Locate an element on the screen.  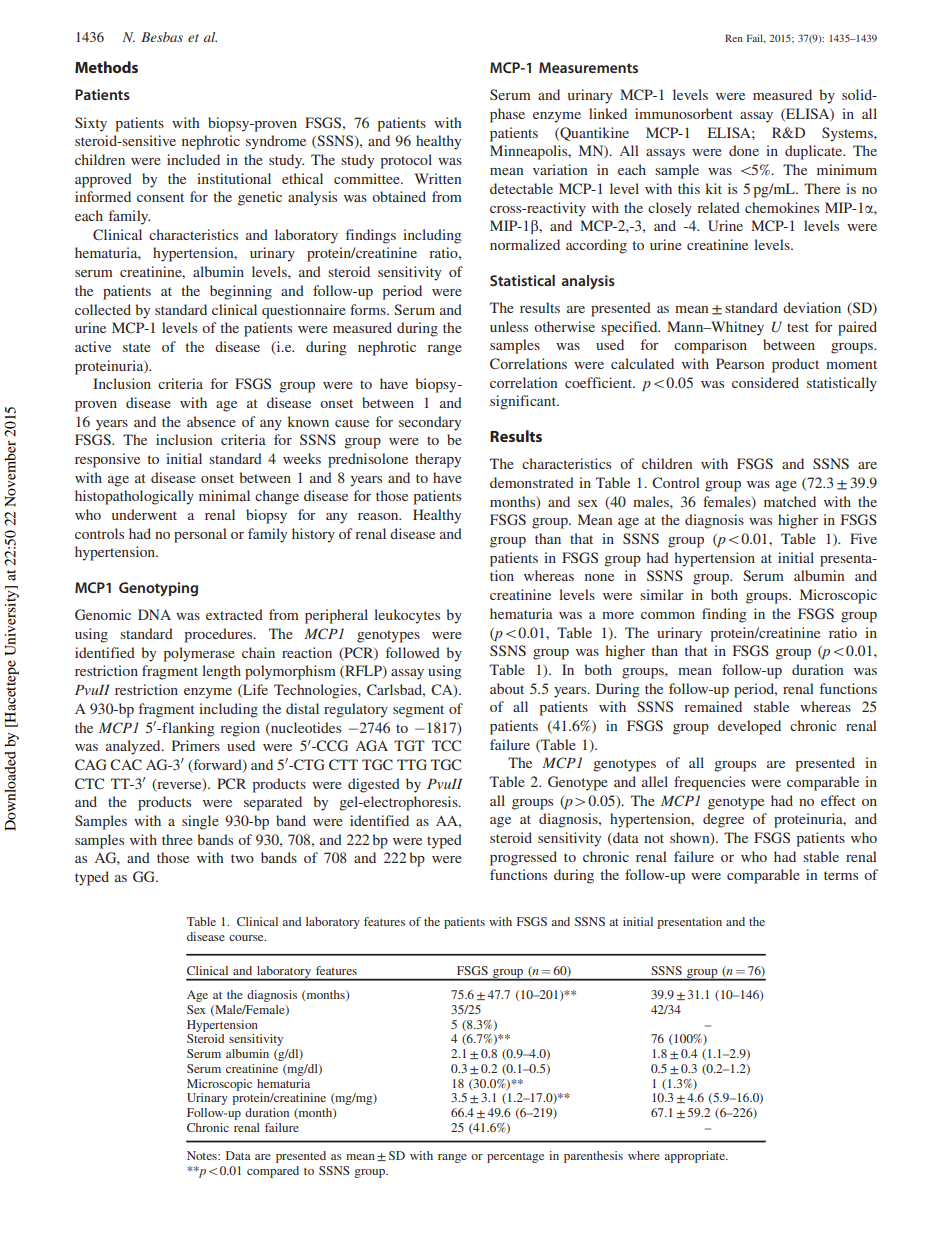
TCC is located at coordinates (446, 745).
